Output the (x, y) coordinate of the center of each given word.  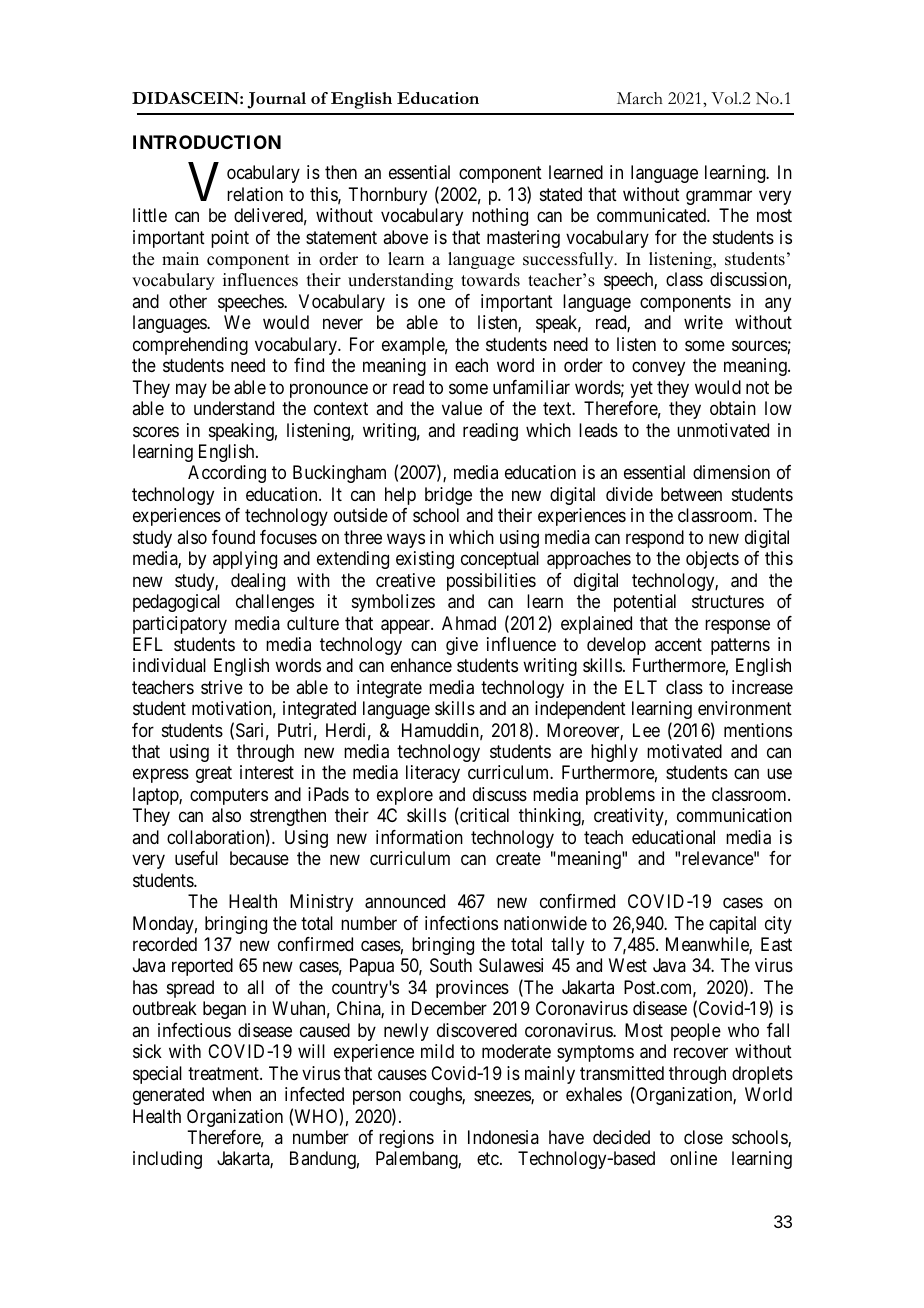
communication (734, 815)
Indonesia (503, 1137)
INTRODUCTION (207, 142)
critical (483, 816)
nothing (500, 217)
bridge (448, 496)
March (640, 98)
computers (229, 796)
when (231, 1094)
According (227, 474)
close (703, 1137)
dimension (731, 472)
